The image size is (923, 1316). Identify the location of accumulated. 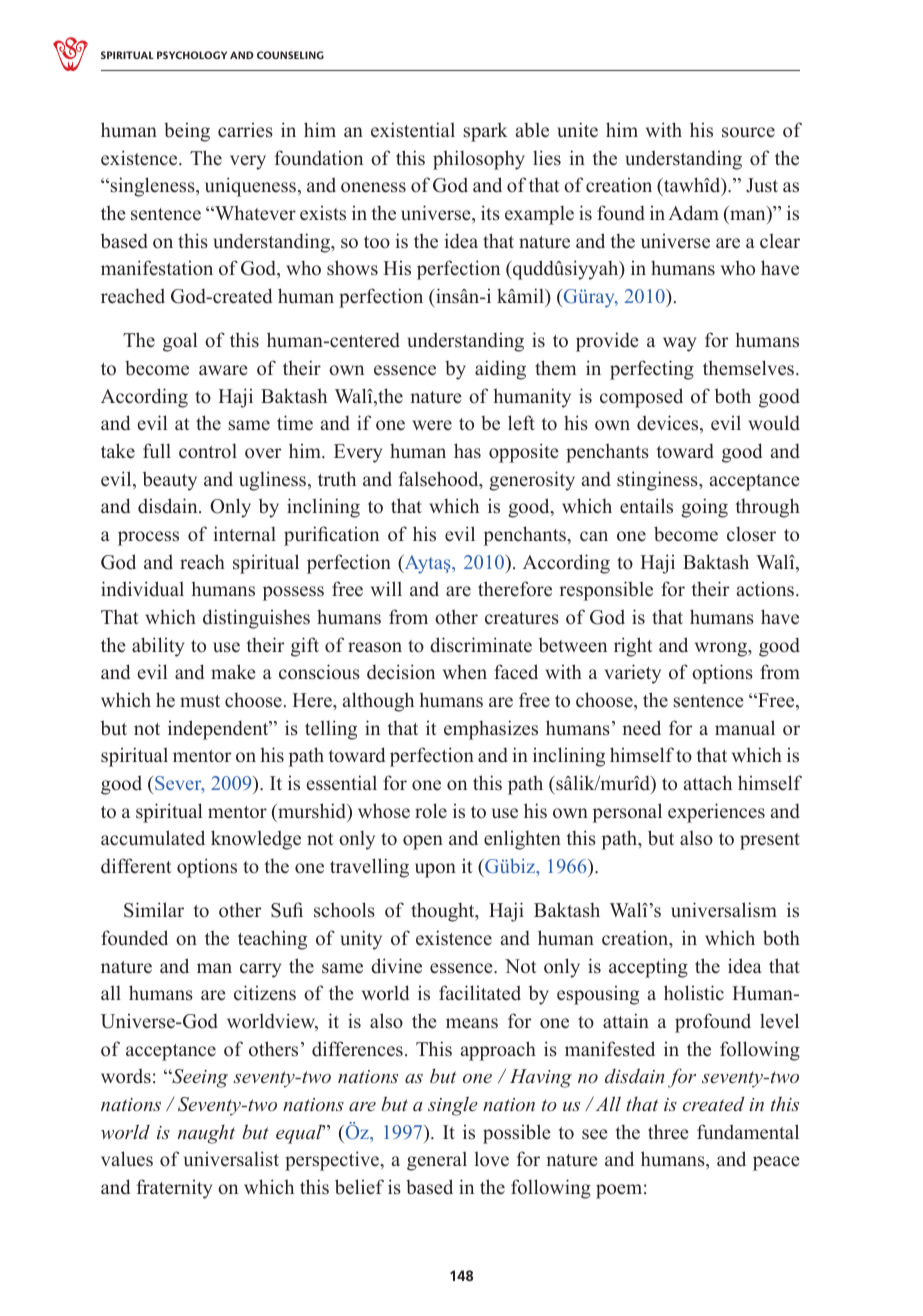
(153, 838).
